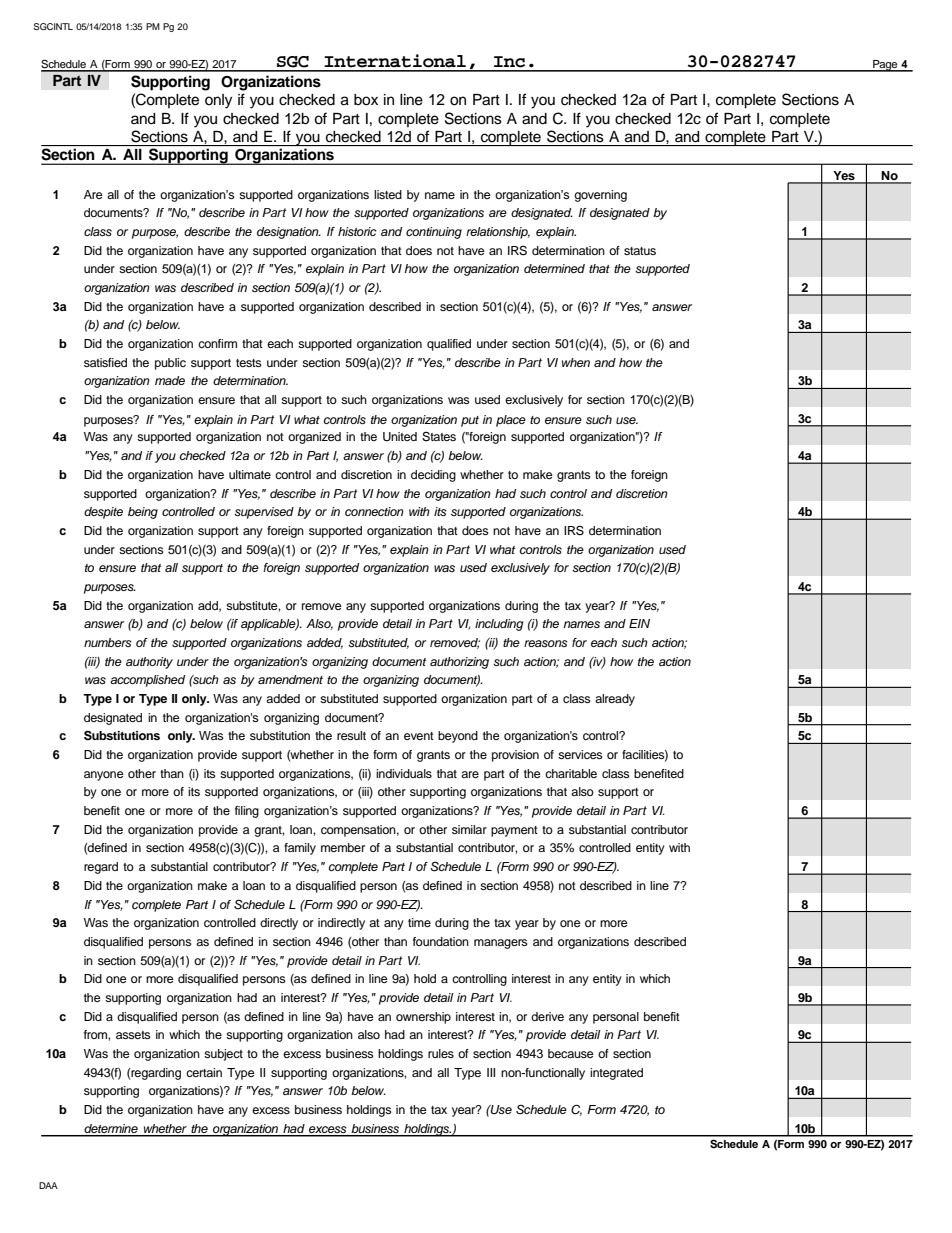 The image size is (952, 1233). I want to click on DAA, so click(48, 1185).
